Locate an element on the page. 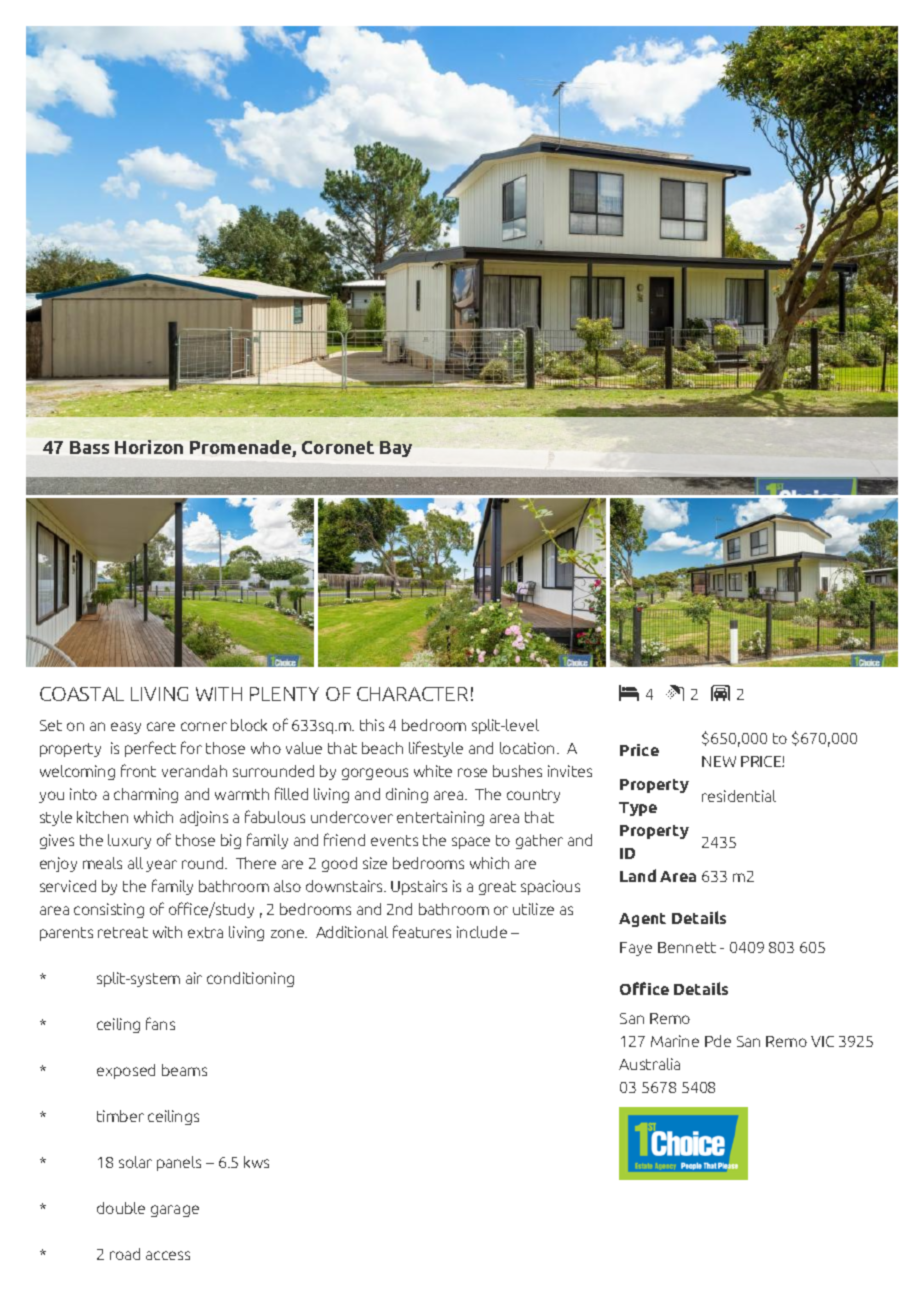  Coronet is located at coordinates (338, 447).
